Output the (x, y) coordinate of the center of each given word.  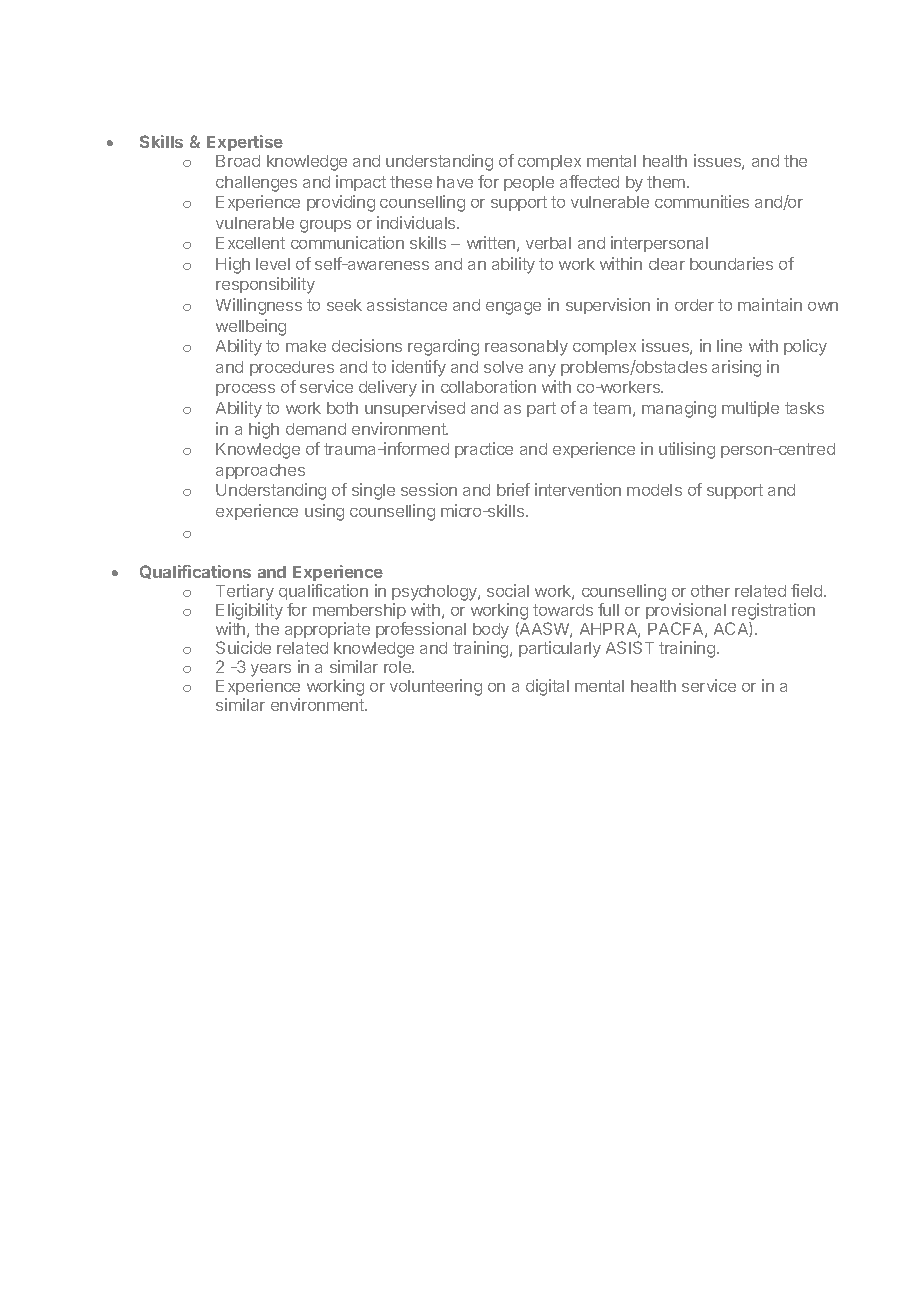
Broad (238, 161)
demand (316, 429)
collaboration (488, 386)
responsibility (265, 285)
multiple (750, 409)
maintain (770, 304)
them (666, 182)
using (324, 512)
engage (513, 308)
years (271, 672)
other (710, 591)
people (529, 183)
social (508, 590)
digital (547, 687)
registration (772, 613)
